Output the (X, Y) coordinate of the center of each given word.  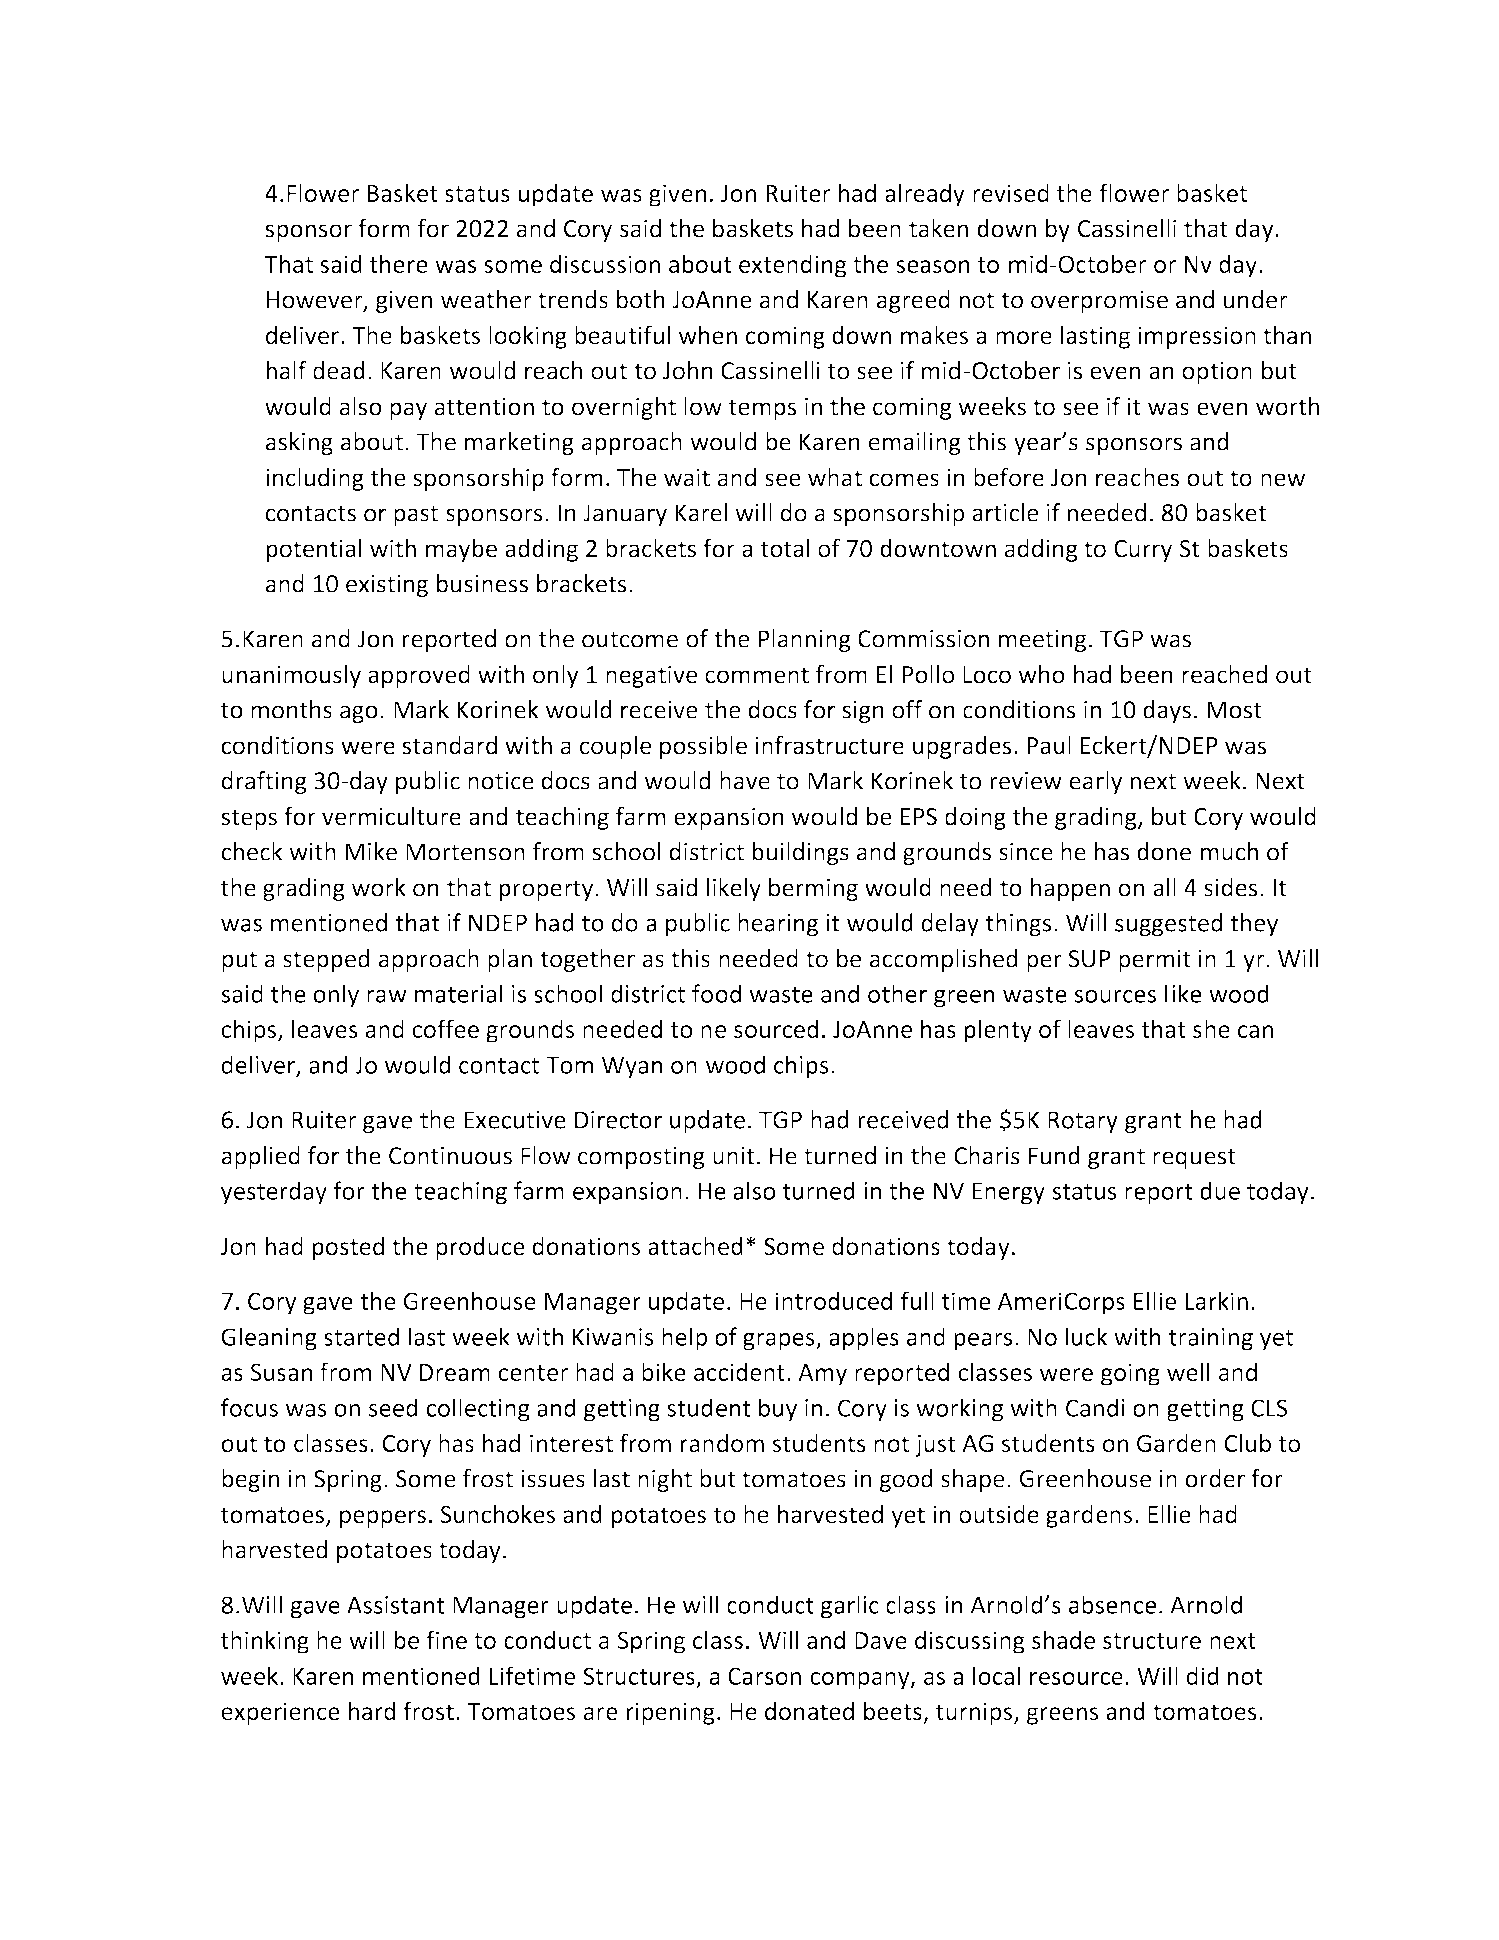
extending (792, 266)
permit (1155, 961)
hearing (778, 925)
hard (372, 1711)
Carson (764, 1676)
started (361, 1336)
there (398, 263)
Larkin (1216, 1300)
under (1255, 299)
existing (387, 586)
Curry (1143, 551)
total (785, 548)
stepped (326, 960)
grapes (780, 1342)
